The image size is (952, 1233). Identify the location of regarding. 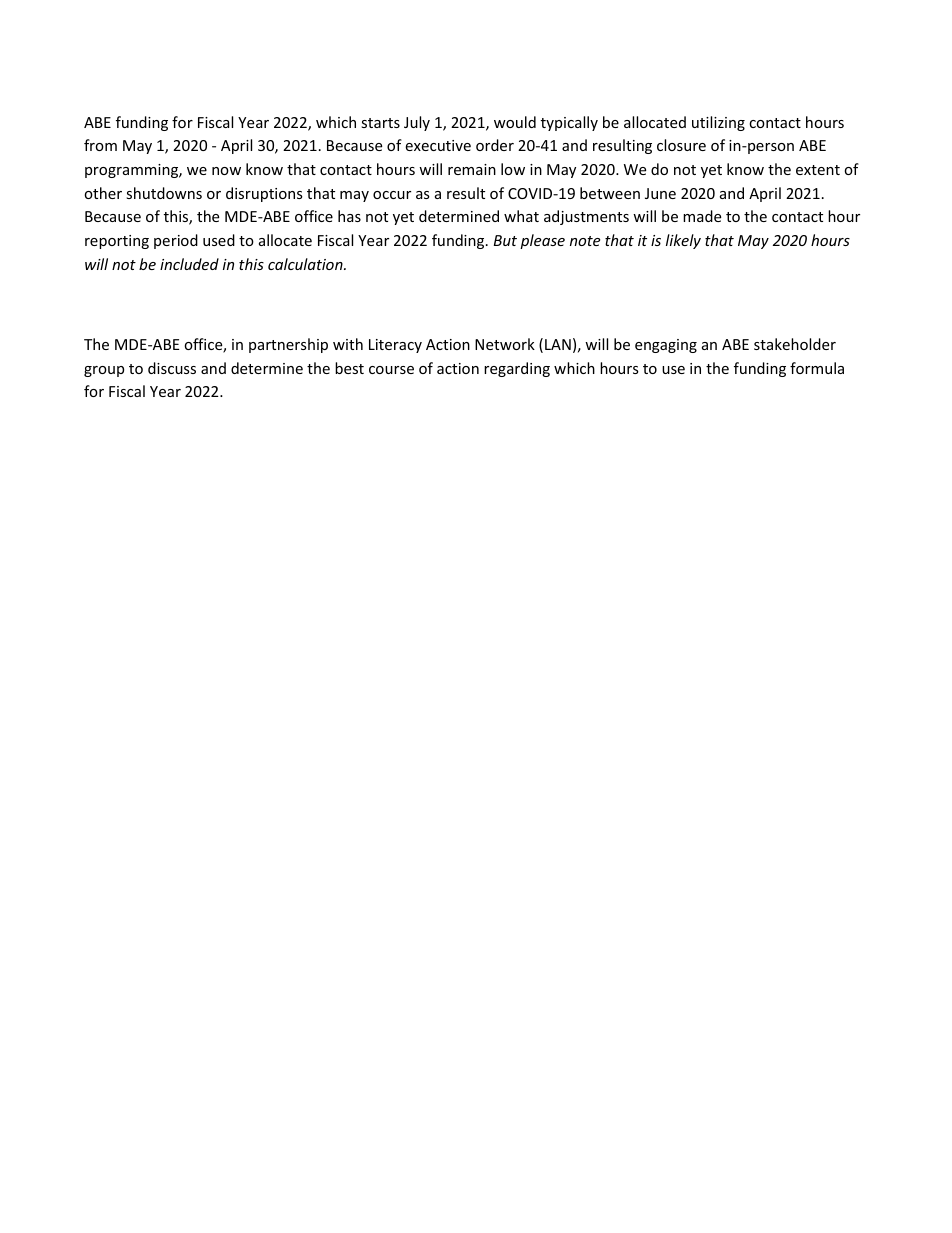
(517, 369).
